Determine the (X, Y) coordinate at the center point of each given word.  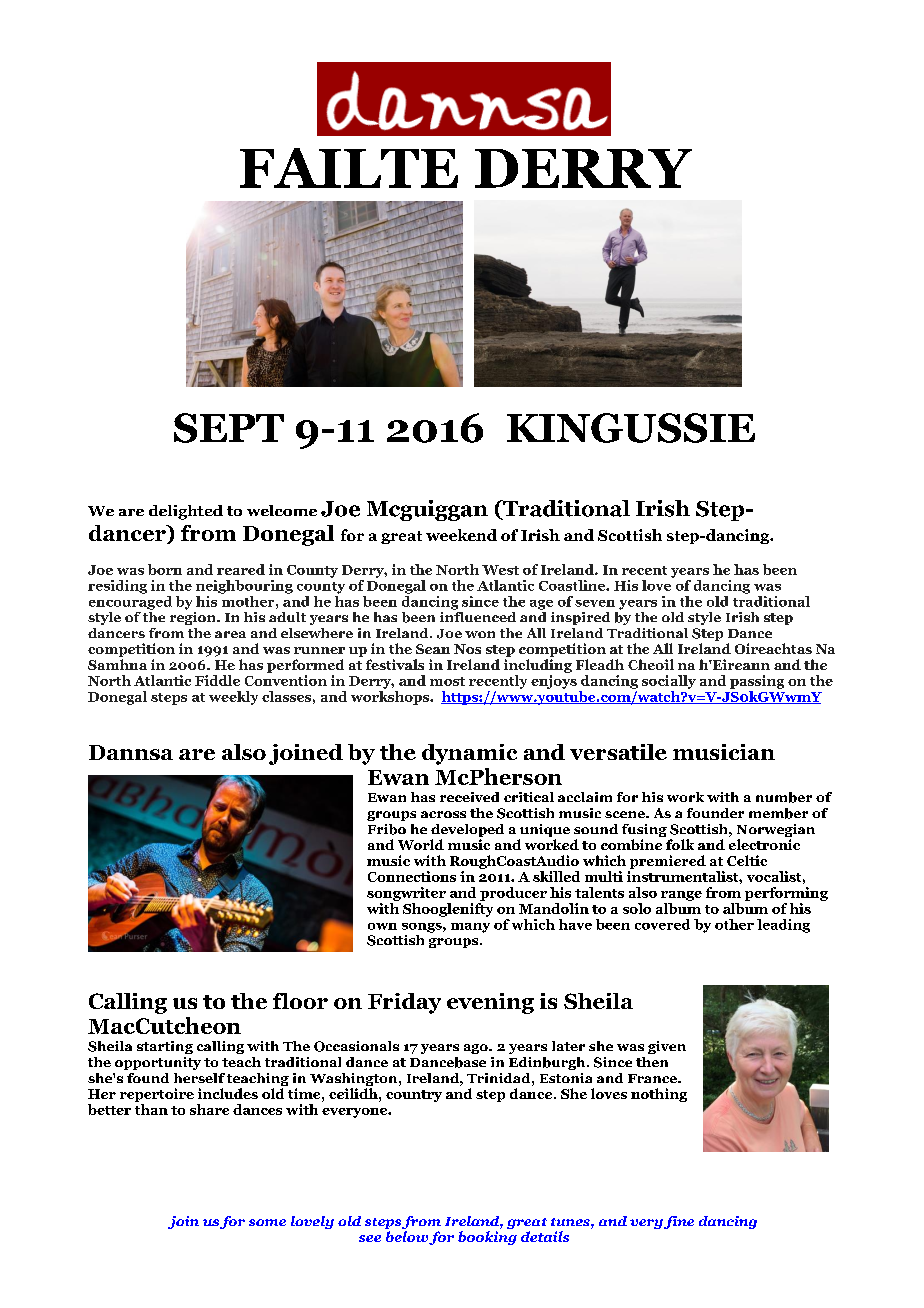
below (407, 1236)
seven (595, 603)
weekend (461, 535)
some (267, 1222)
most (447, 681)
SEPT (229, 428)
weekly (233, 698)
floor (300, 1001)
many (470, 928)
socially (669, 682)
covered (662, 924)
